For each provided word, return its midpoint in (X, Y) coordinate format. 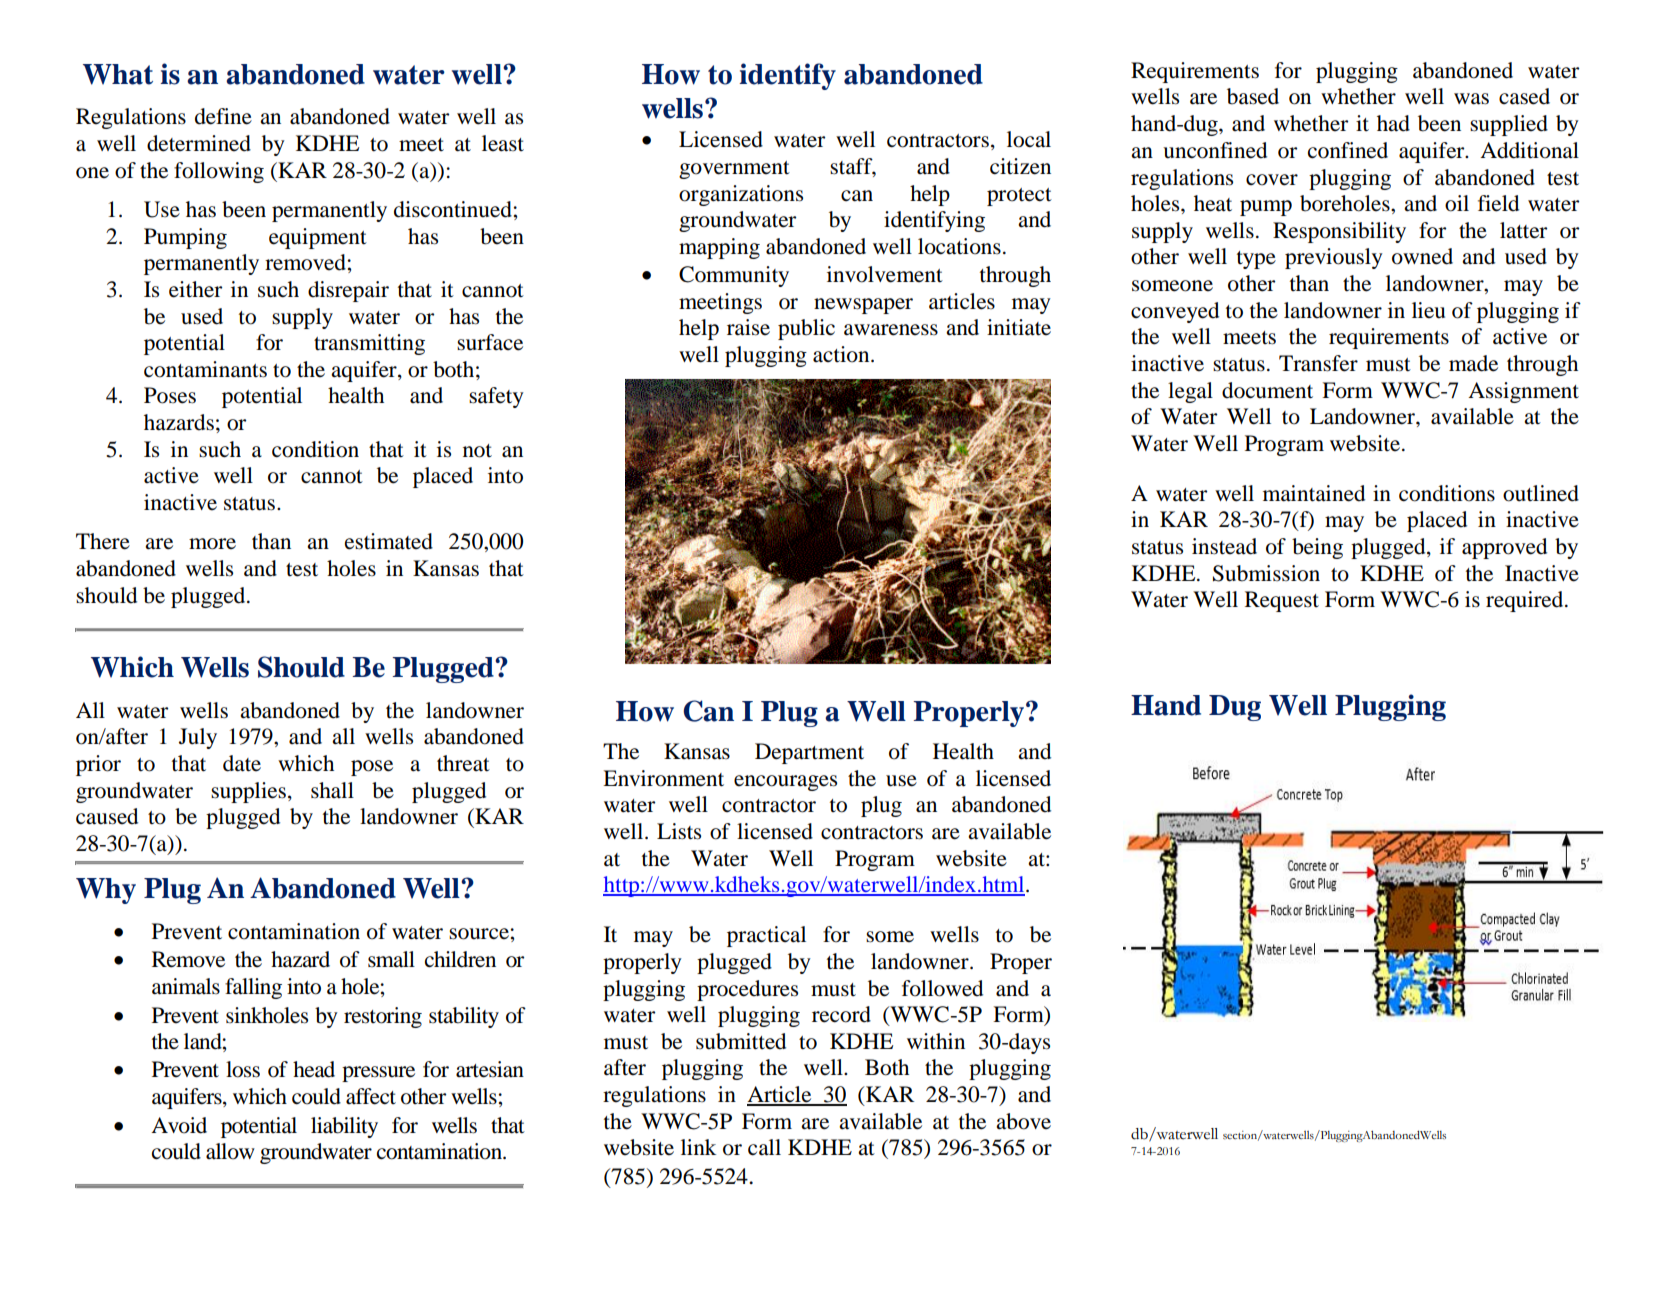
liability (344, 1127)
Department (809, 753)
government (734, 170)
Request (1282, 601)
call (764, 1147)
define (223, 116)
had (1393, 123)
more (212, 544)
